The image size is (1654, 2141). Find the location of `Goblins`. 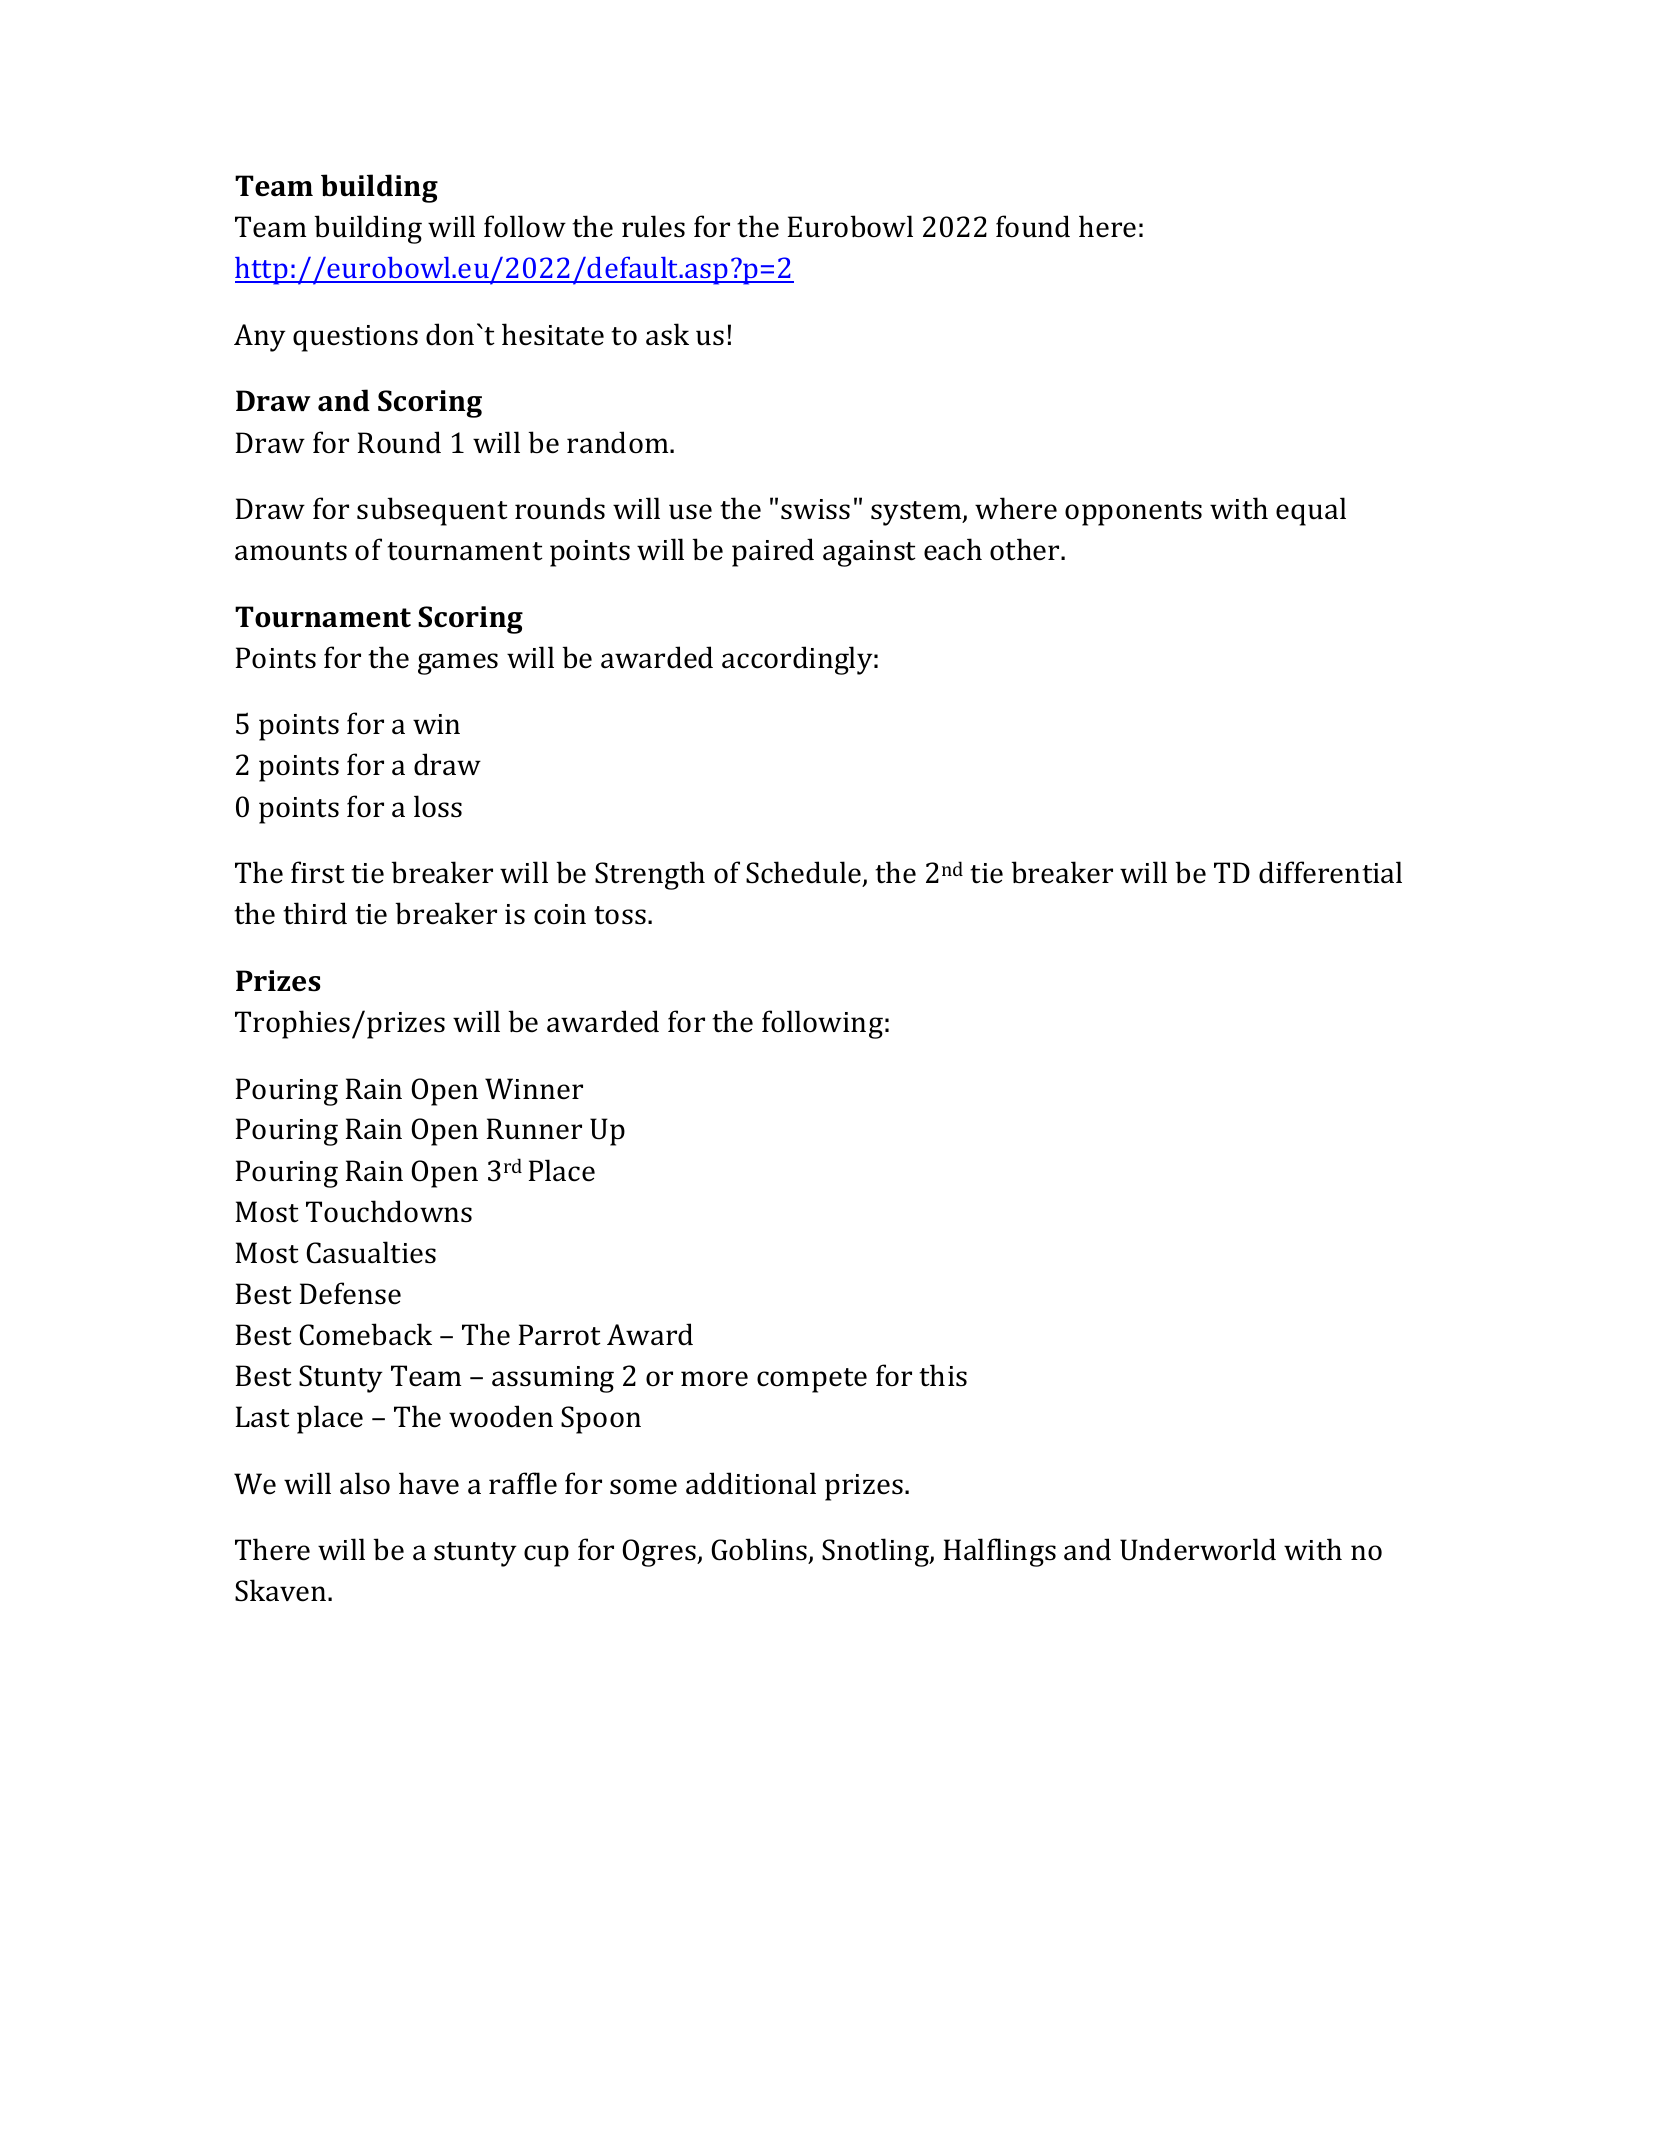

Goblins is located at coordinates (760, 1551).
